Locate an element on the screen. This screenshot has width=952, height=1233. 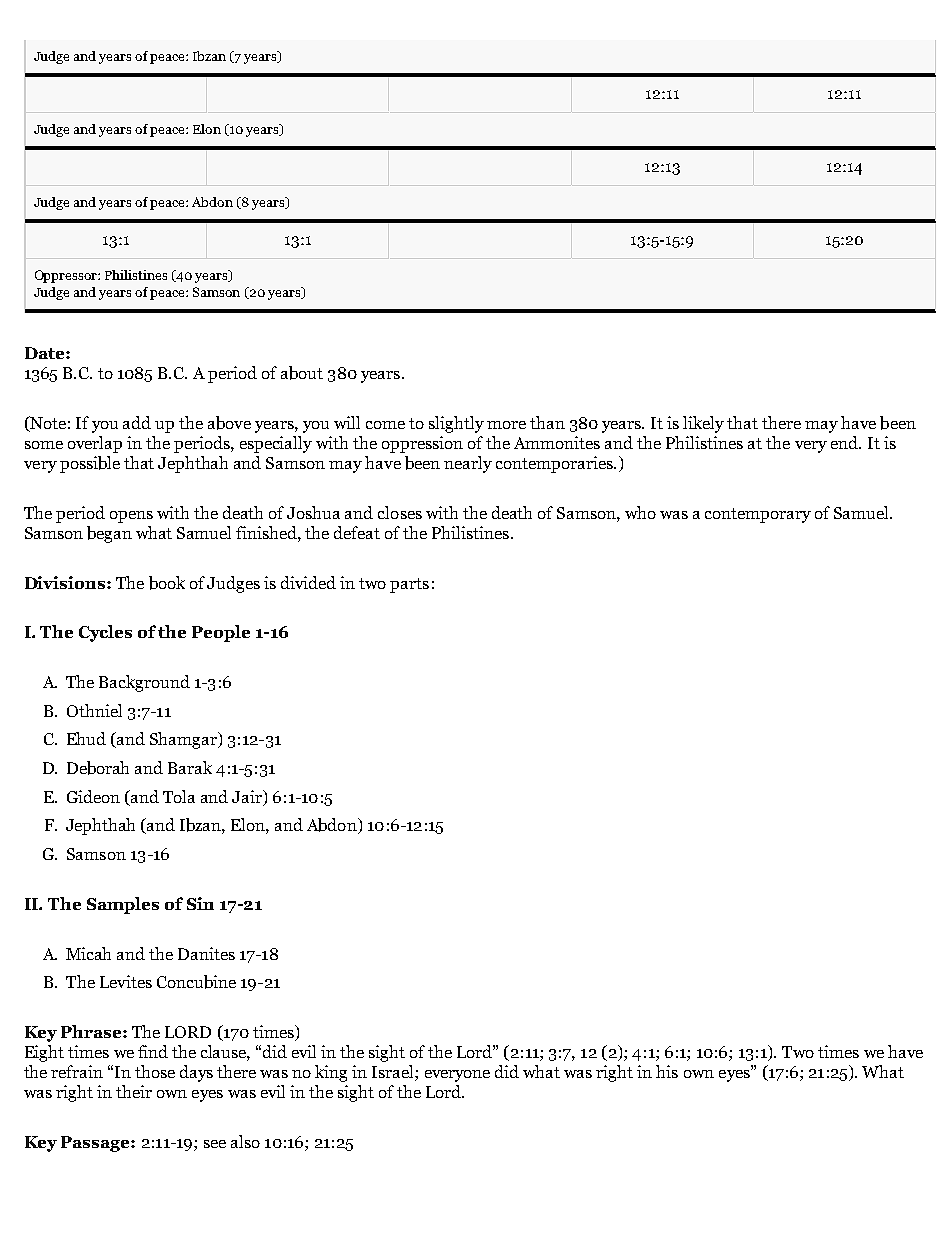
Sin is located at coordinates (200, 903).
